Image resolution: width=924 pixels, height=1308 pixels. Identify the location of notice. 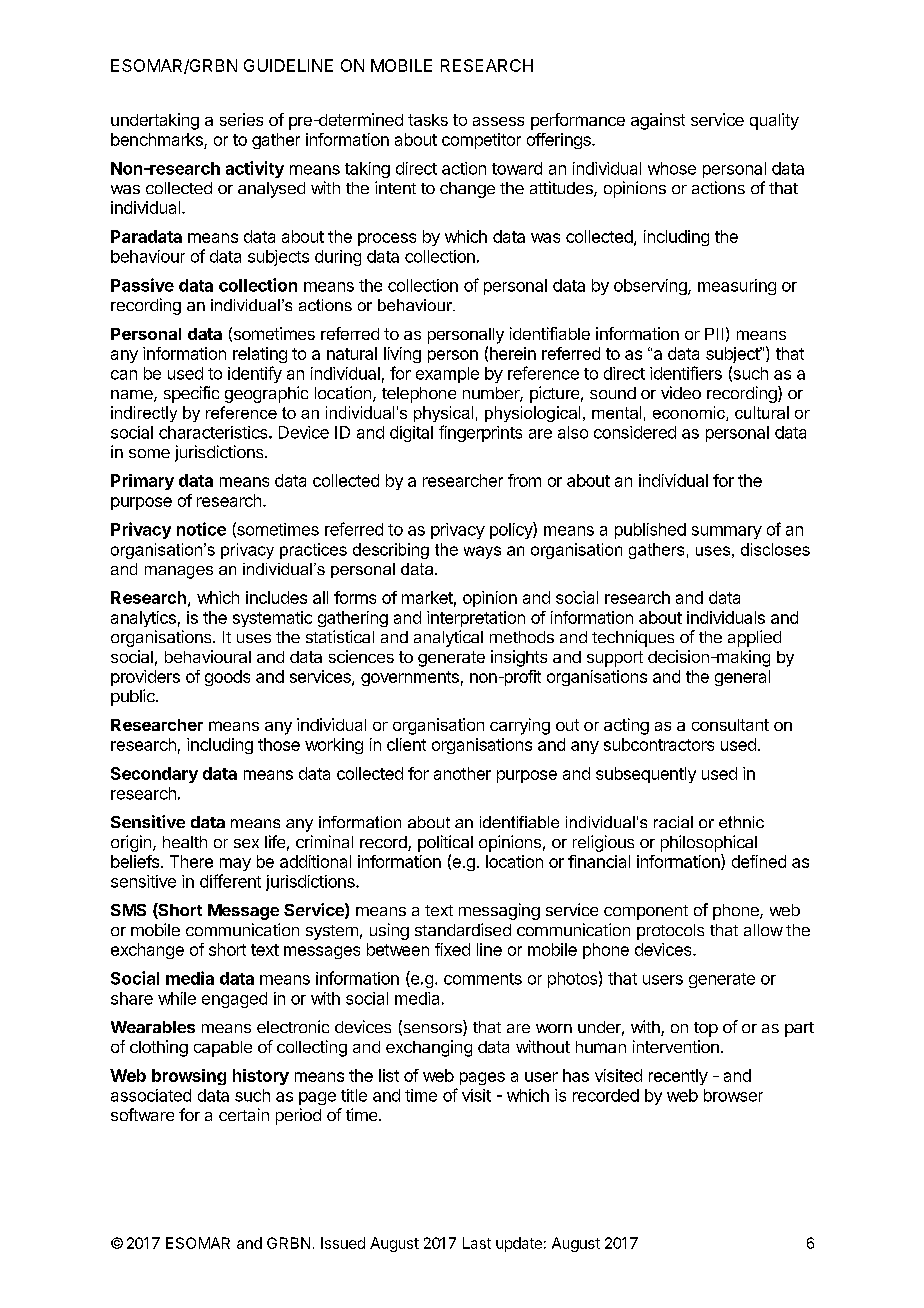
(201, 529).
